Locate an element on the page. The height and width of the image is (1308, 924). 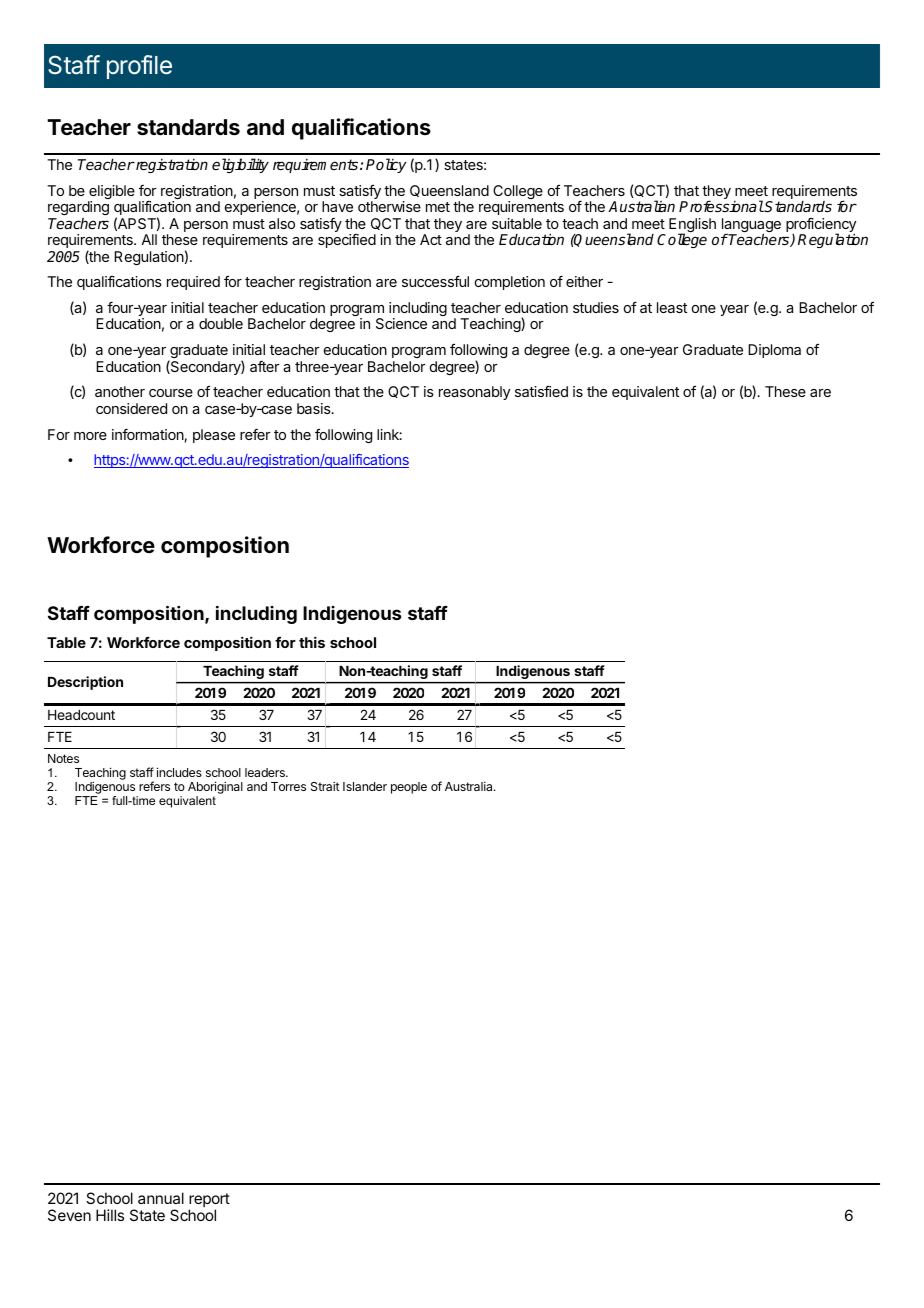
Description is located at coordinates (85, 683).
